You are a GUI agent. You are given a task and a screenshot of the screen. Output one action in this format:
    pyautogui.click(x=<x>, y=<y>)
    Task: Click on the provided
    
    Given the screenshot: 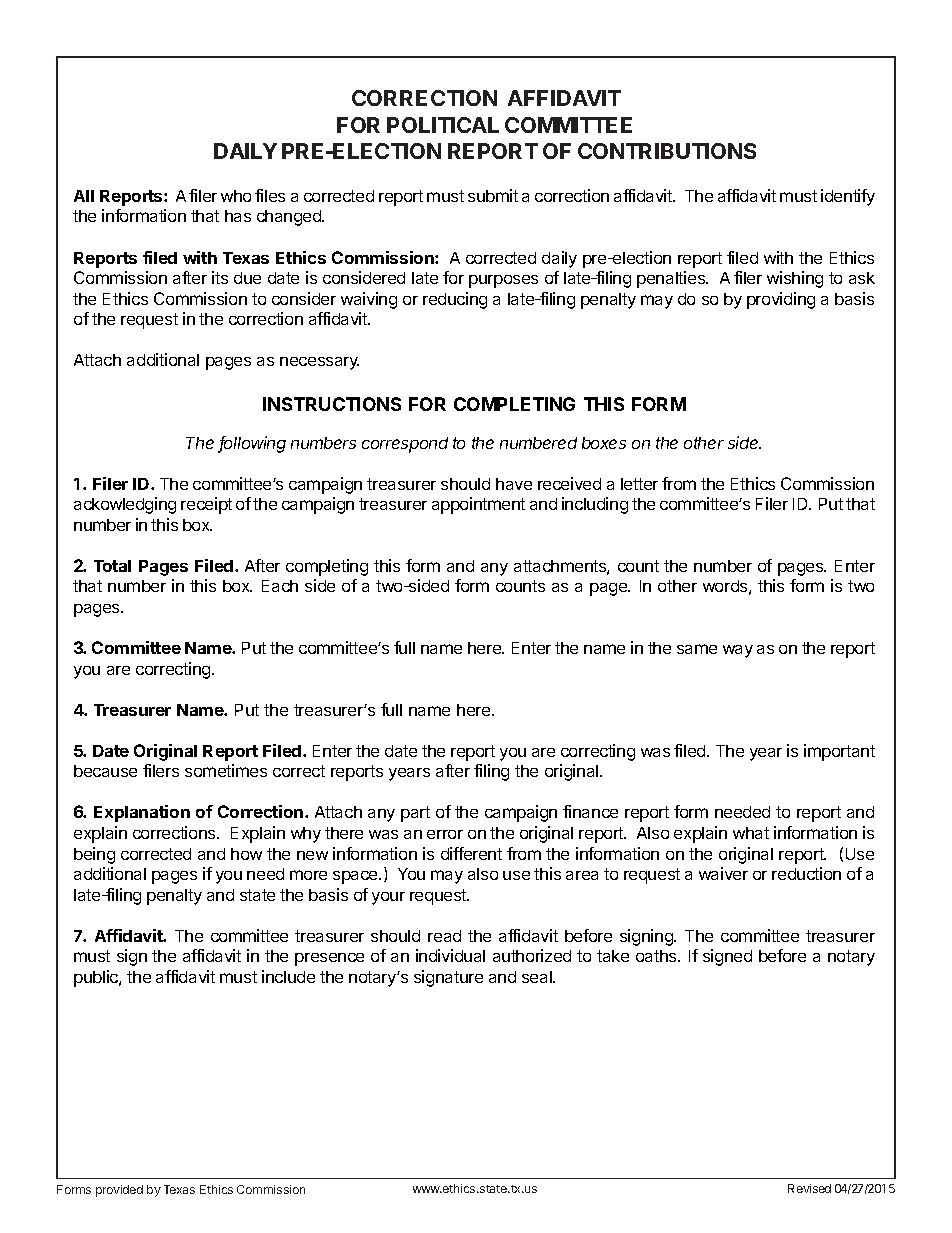 What is the action you would take?
    pyautogui.click(x=119, y=1191)
